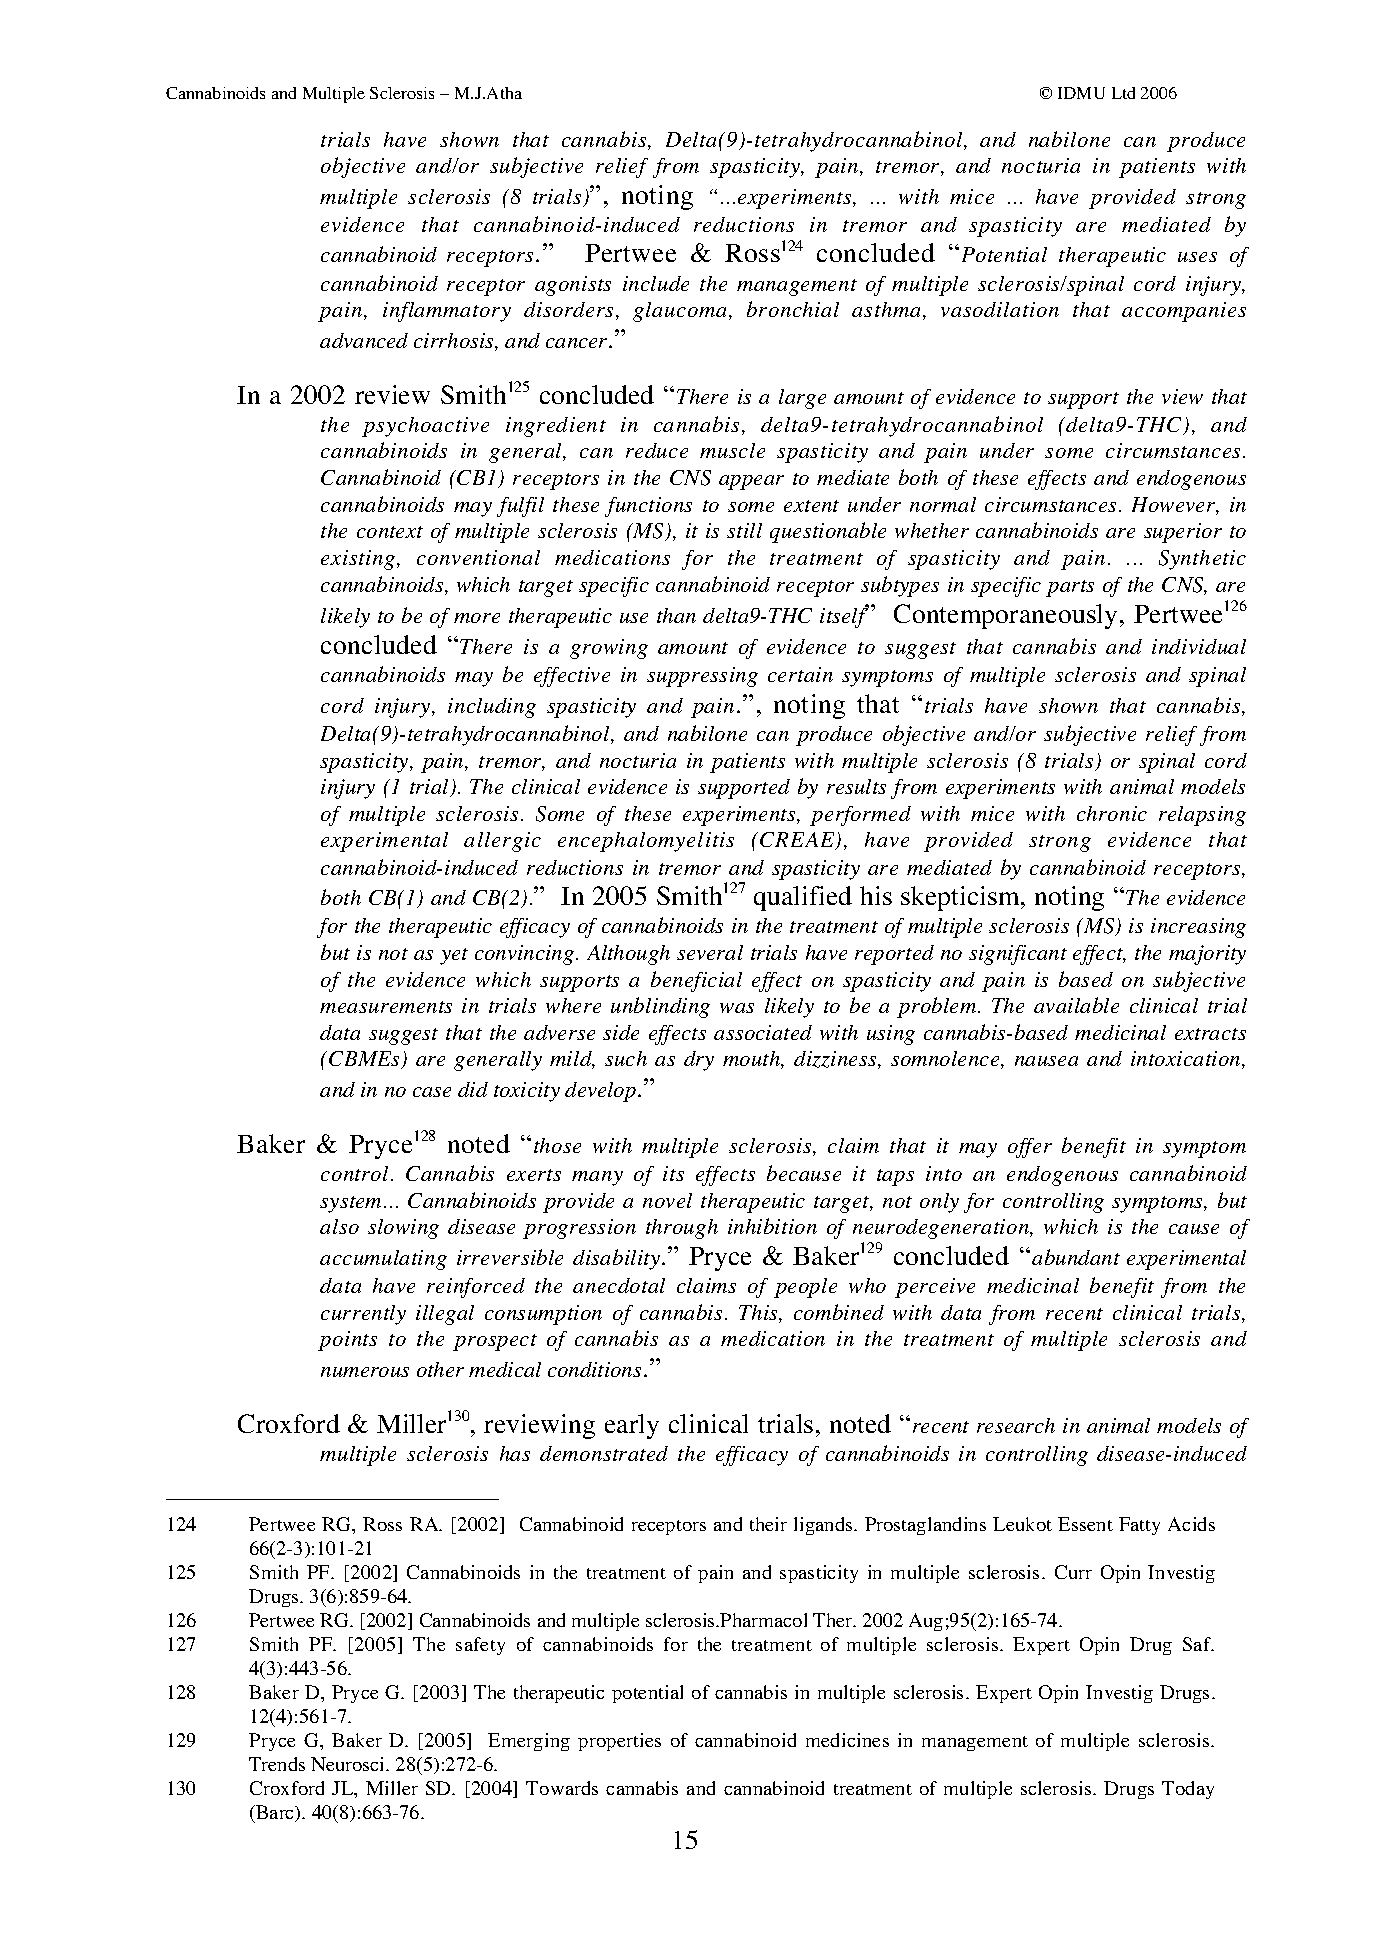 Image resolution: width=1374 pixels, height=1944 pixels. I want to click on Ltd, so click(1123, 93).
